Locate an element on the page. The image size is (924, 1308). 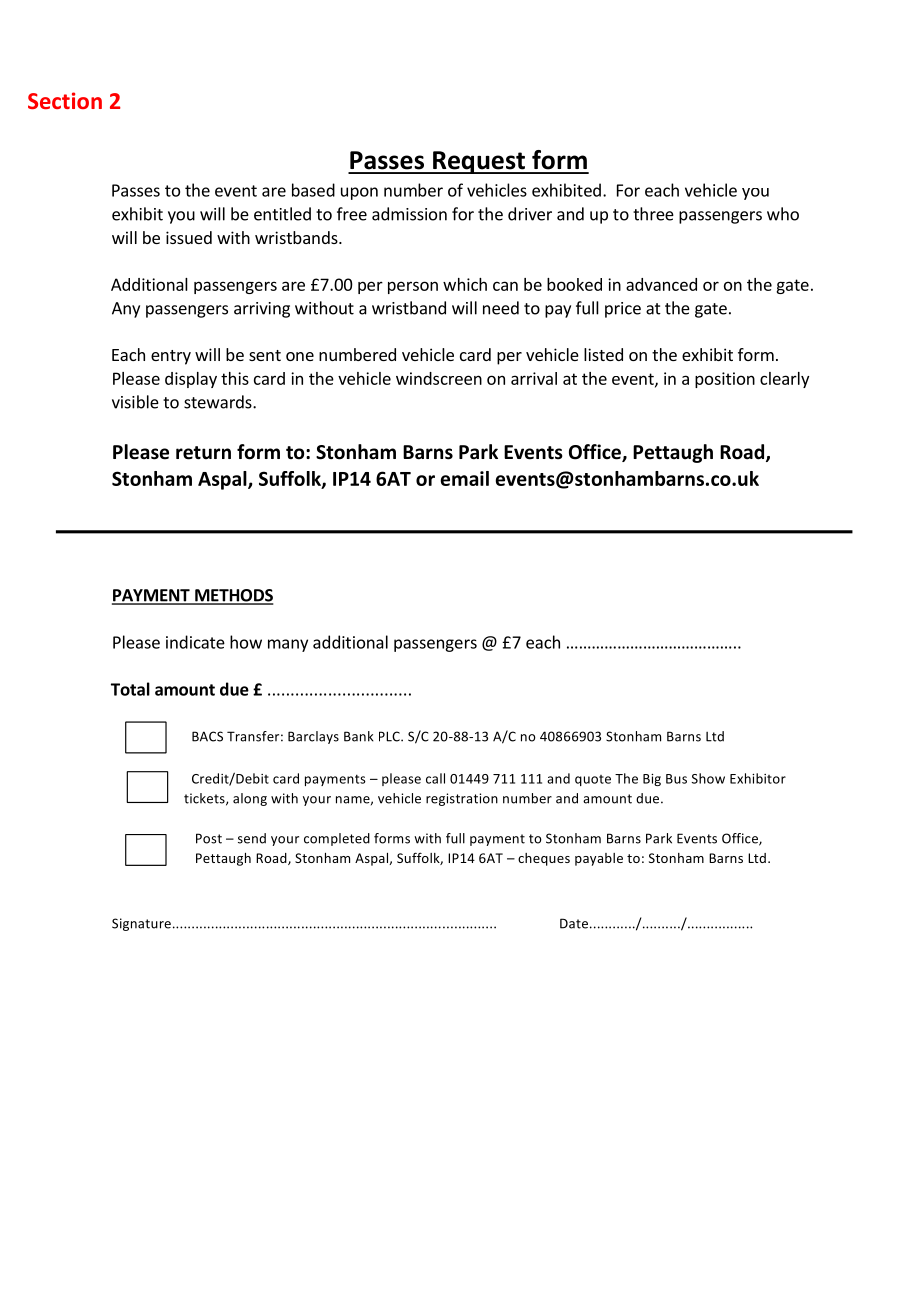
Total is located at coordinates (130, 689).
